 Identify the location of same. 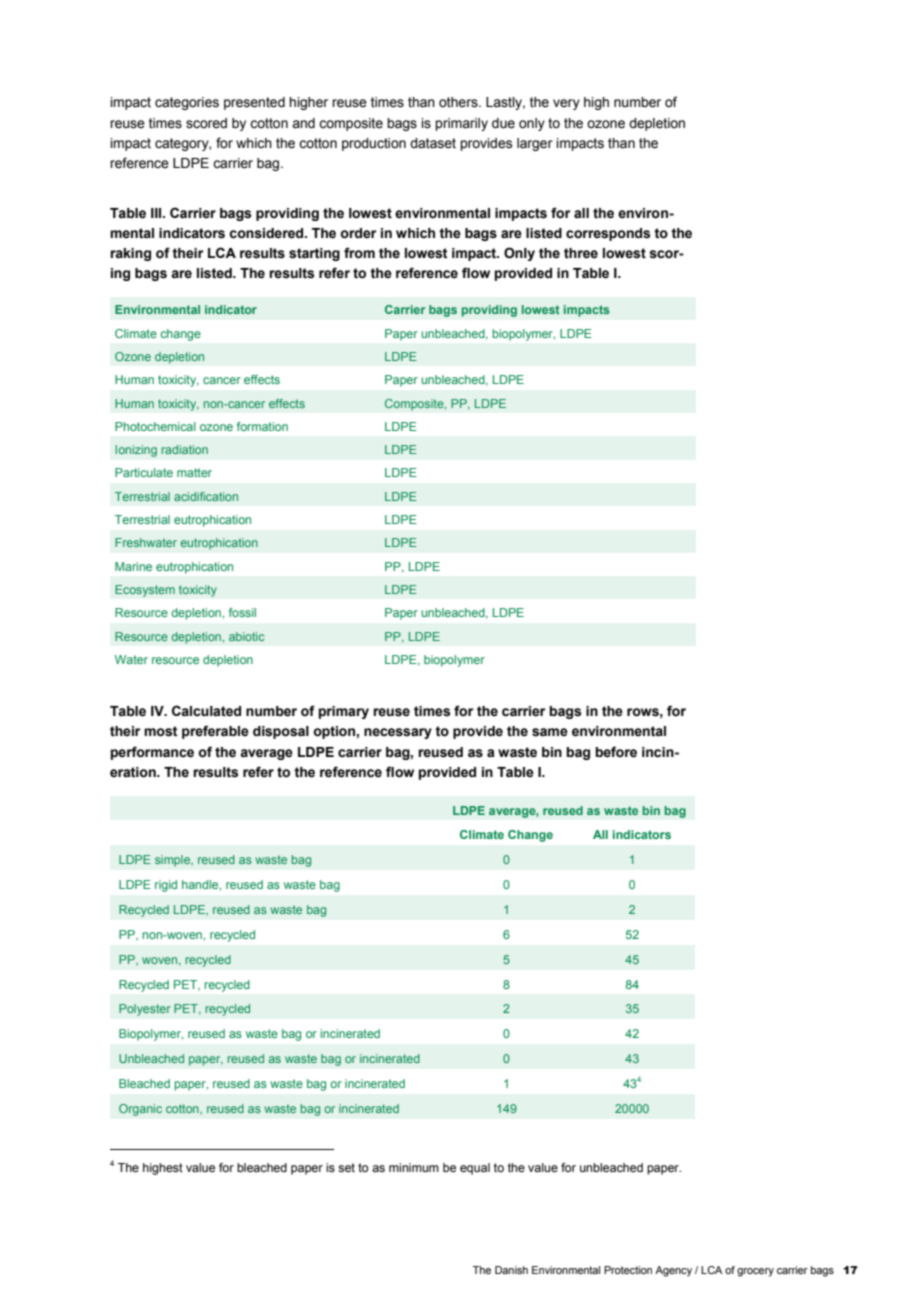
(550, 732).
